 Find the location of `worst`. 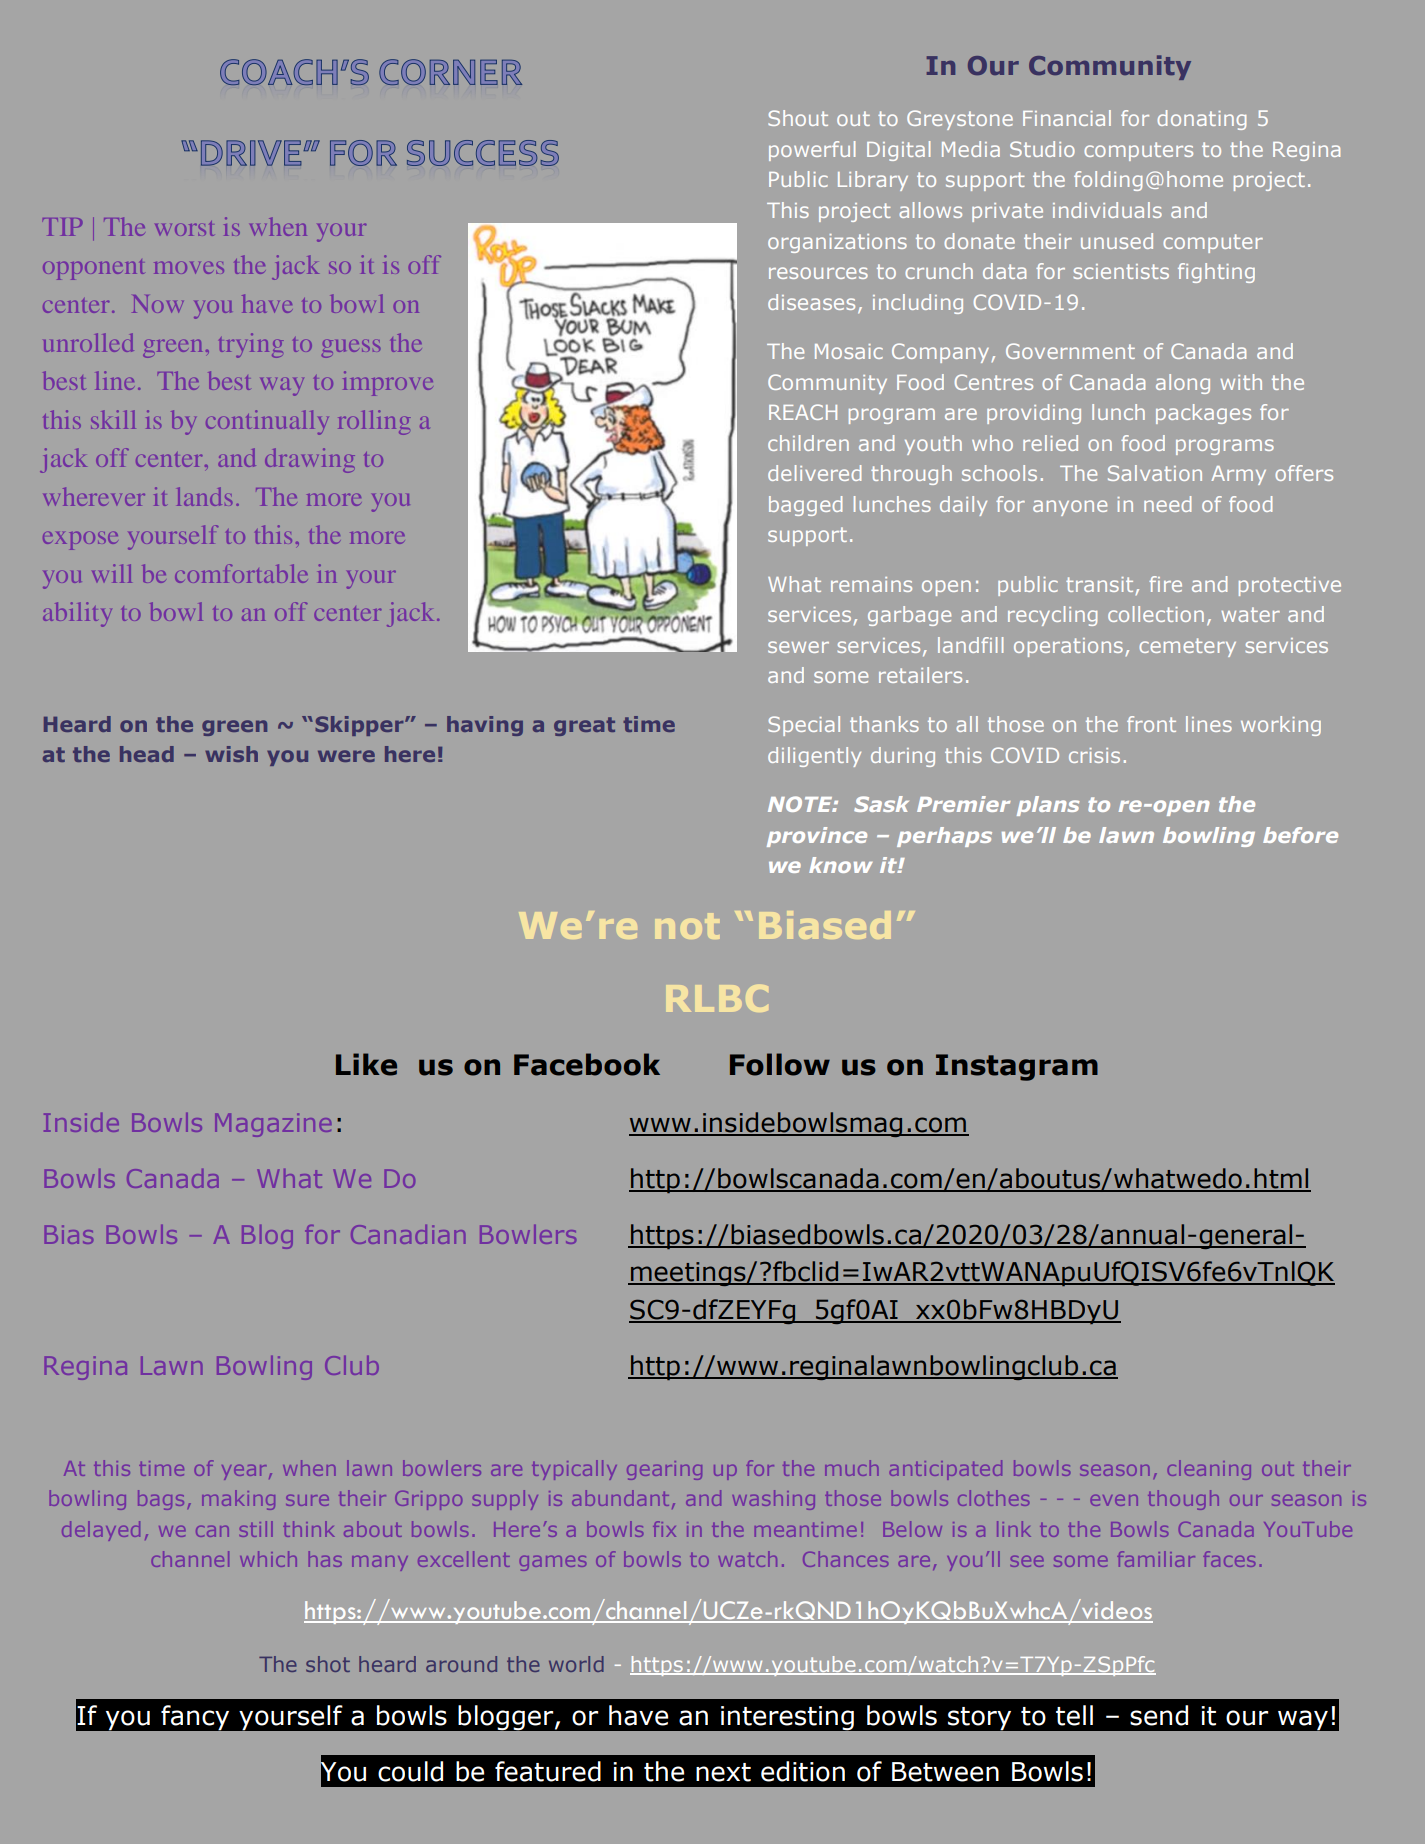

worst is located at coordinates (184, 228).
